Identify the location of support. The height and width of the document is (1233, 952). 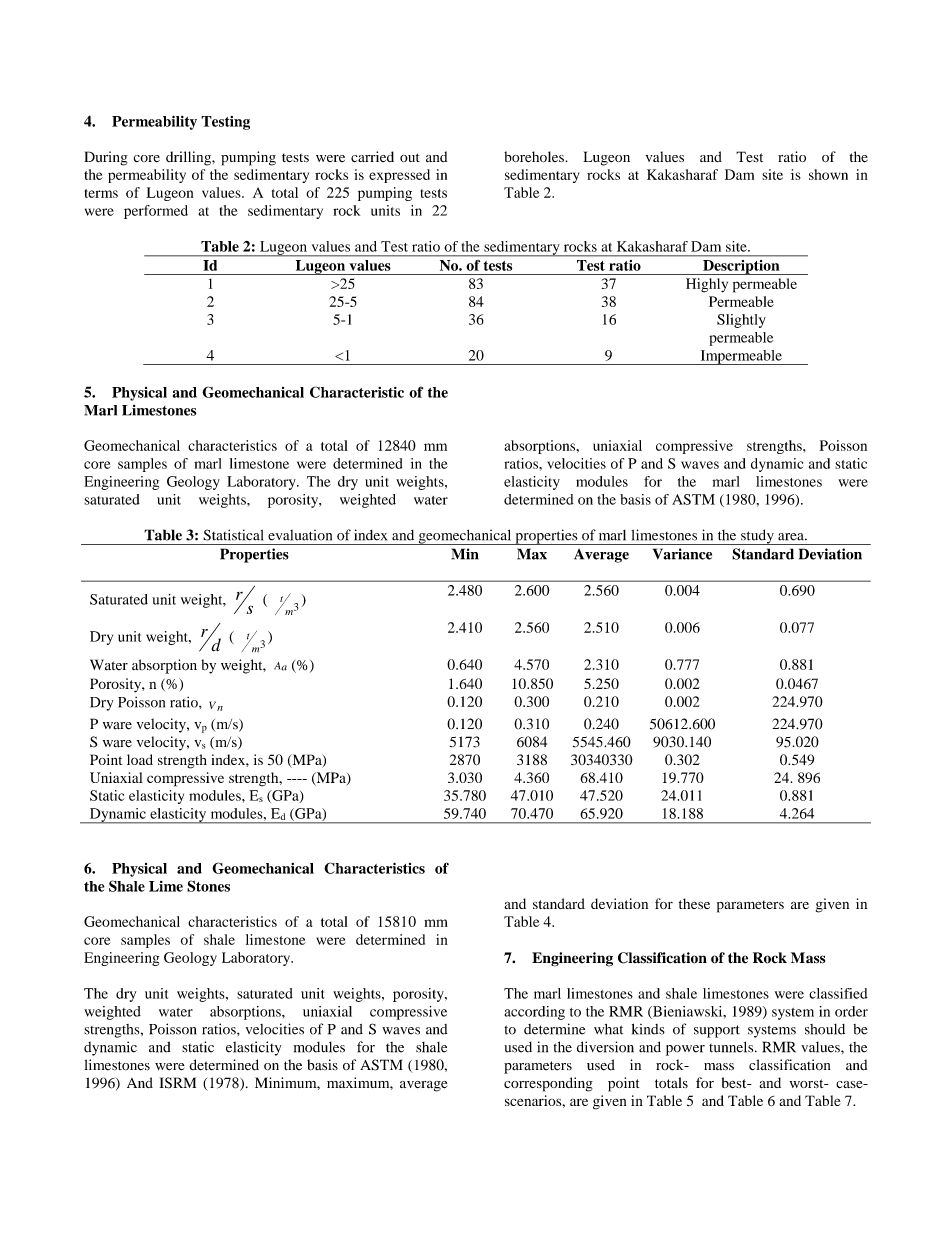
(717, 1031).
